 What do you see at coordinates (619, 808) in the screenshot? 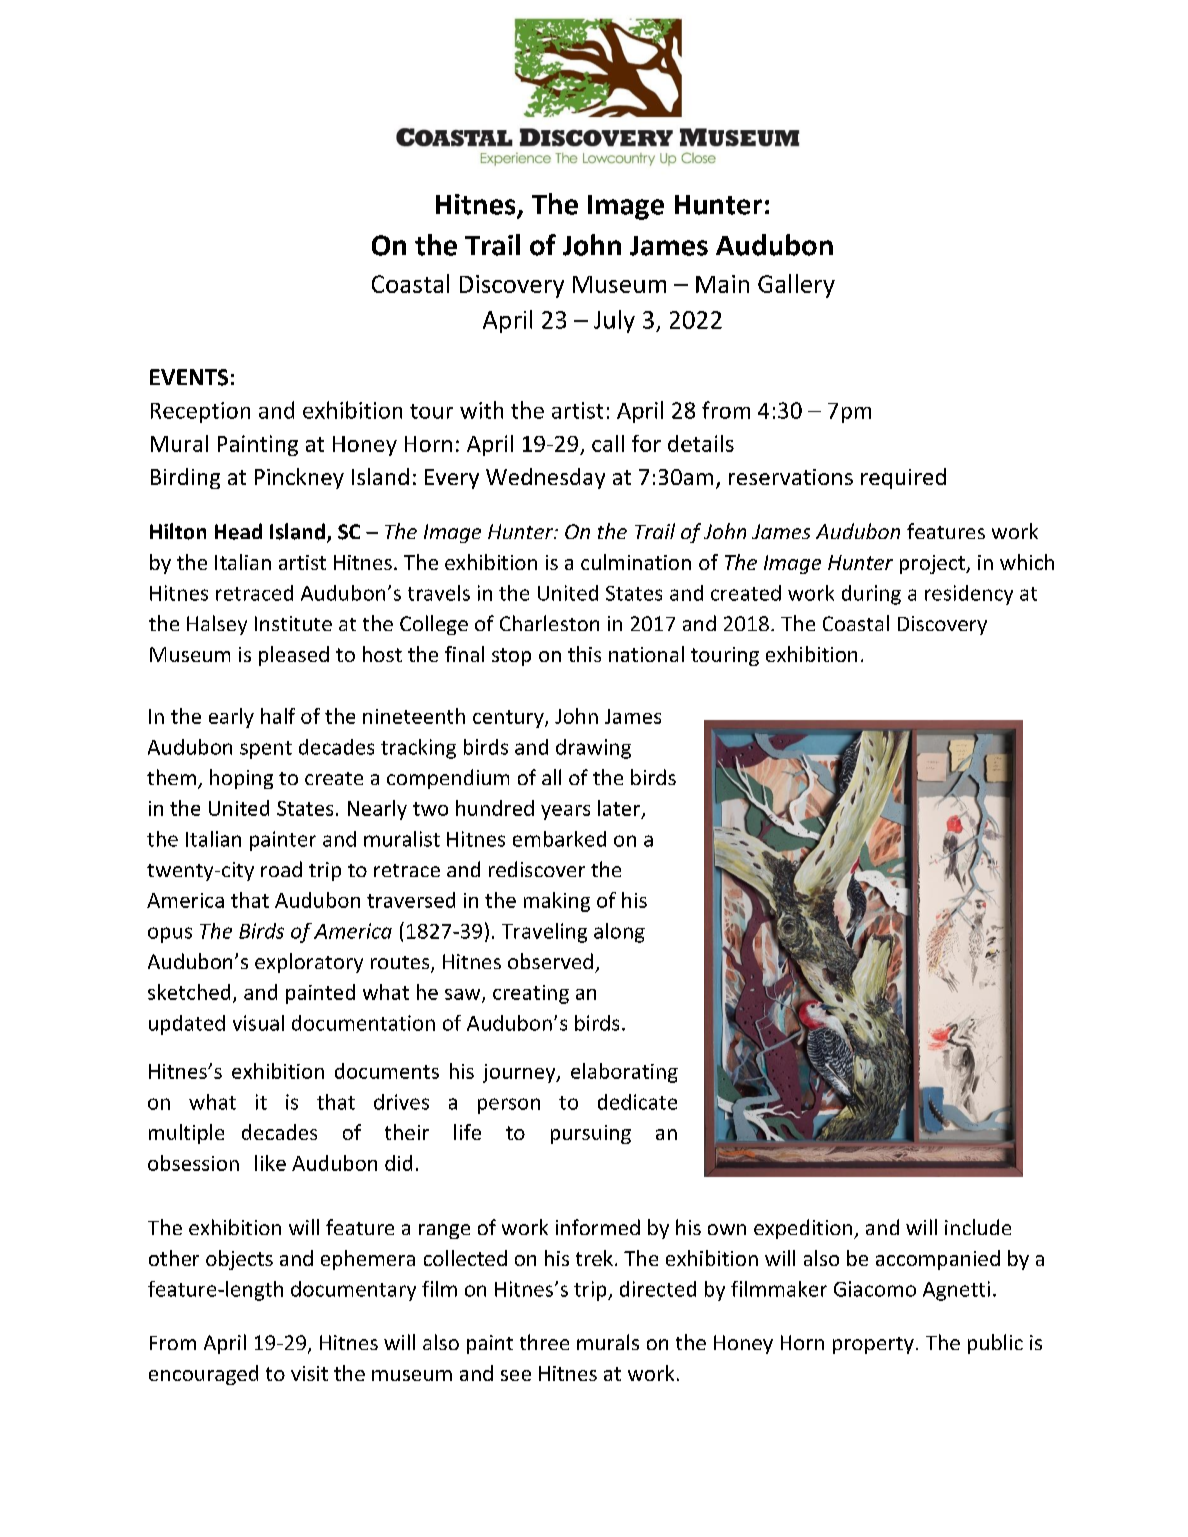
I see `later` at bounding box center [619, 808].
